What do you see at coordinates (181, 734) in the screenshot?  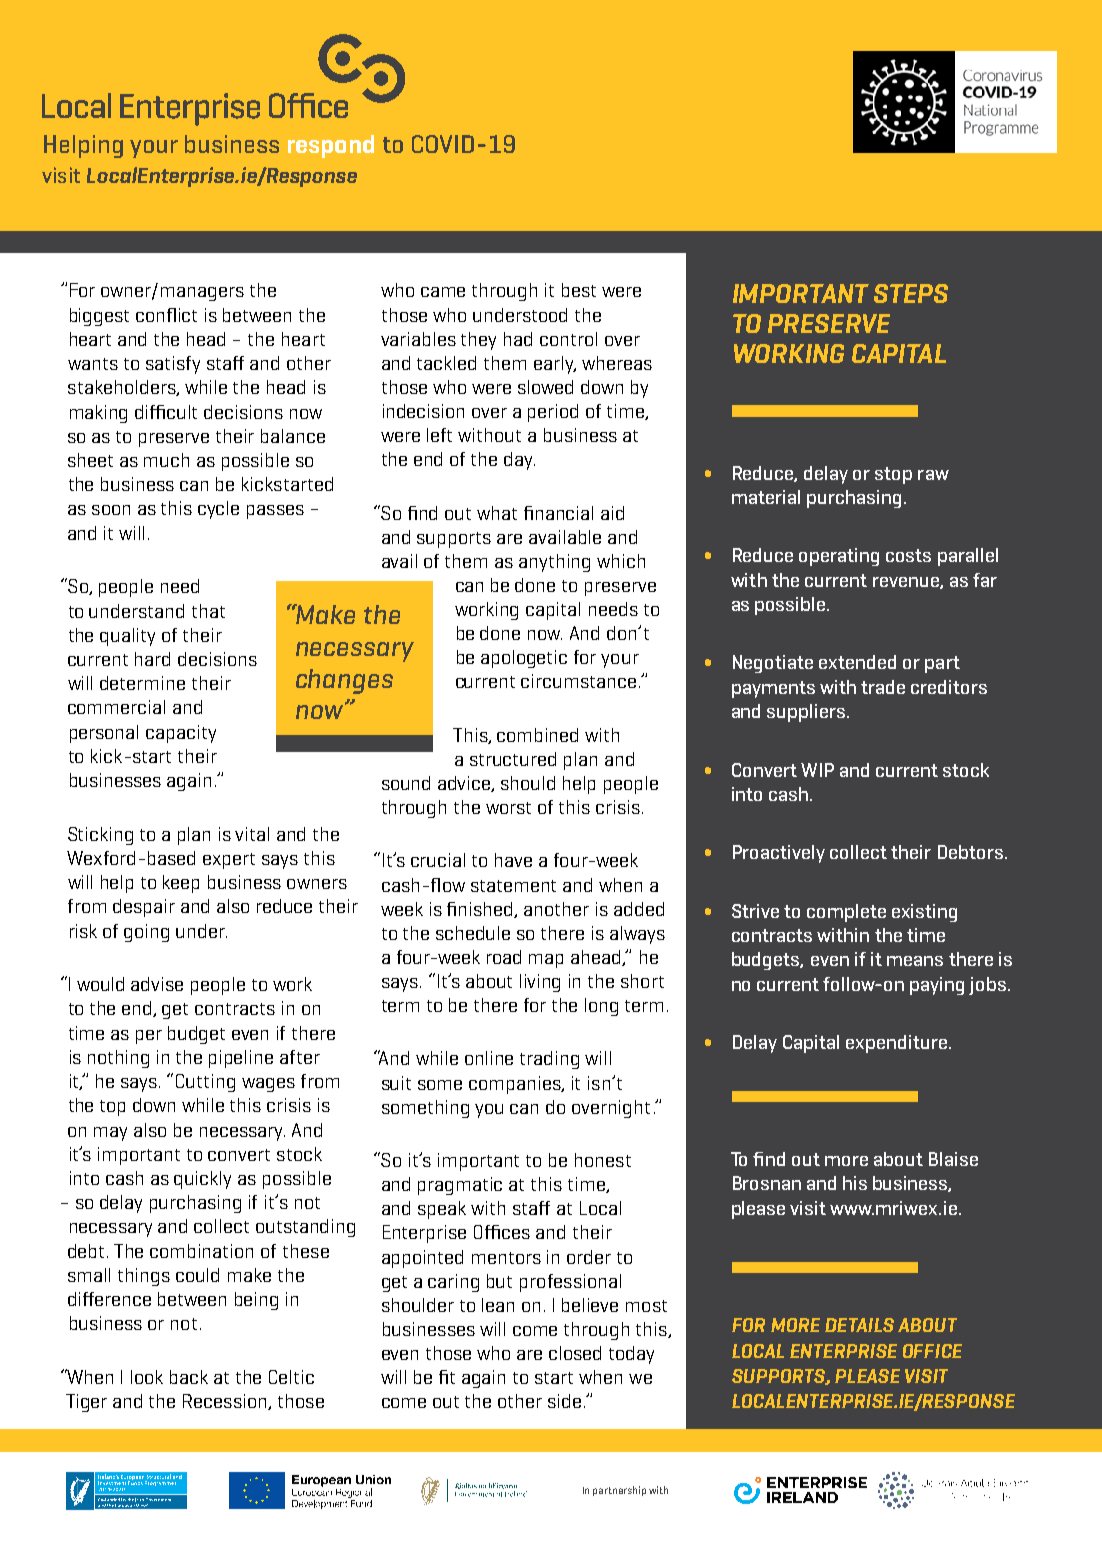 I see `capacity` at bounding box center [181, 734].
